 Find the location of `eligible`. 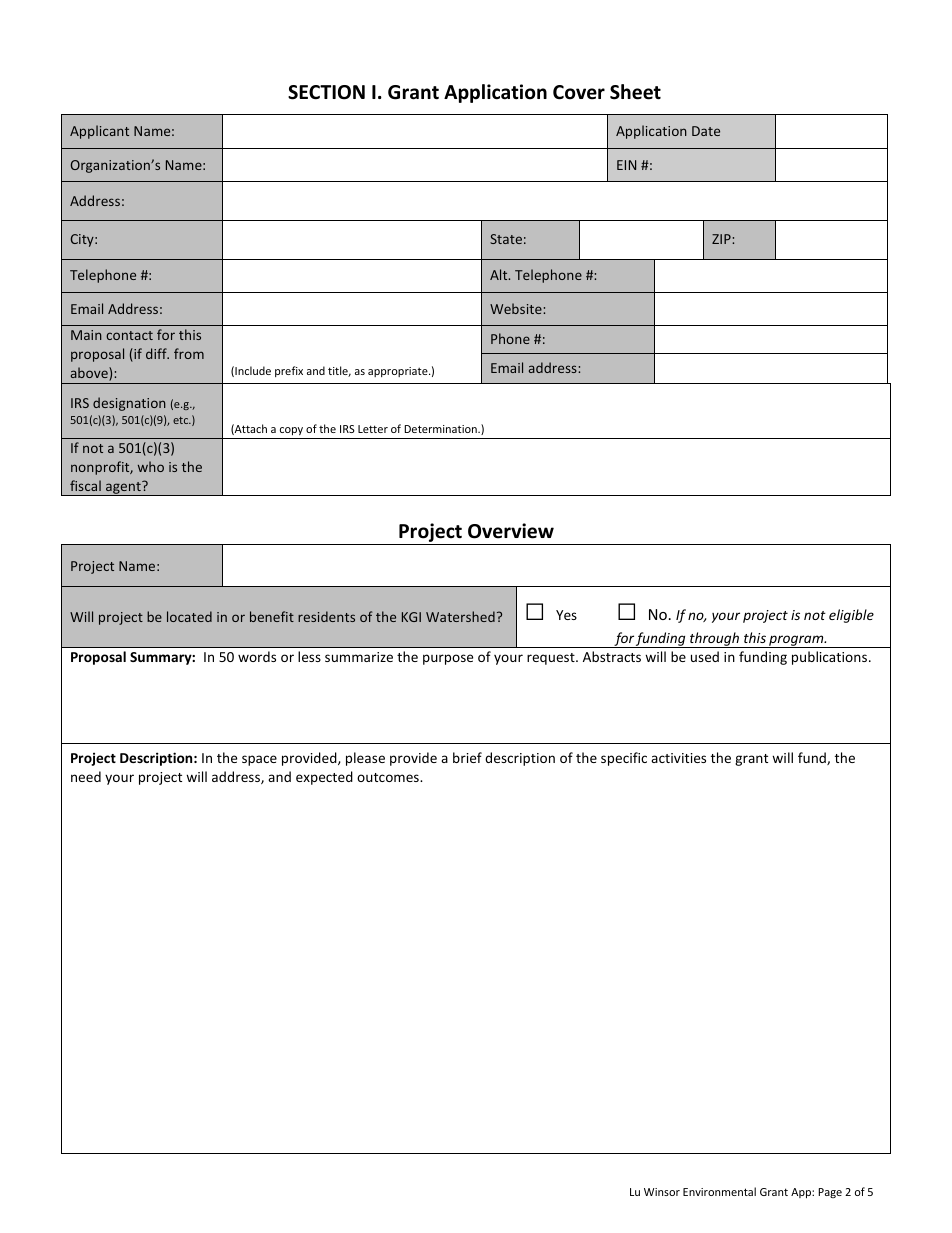

eligible is located at coordinates (851, 616).
